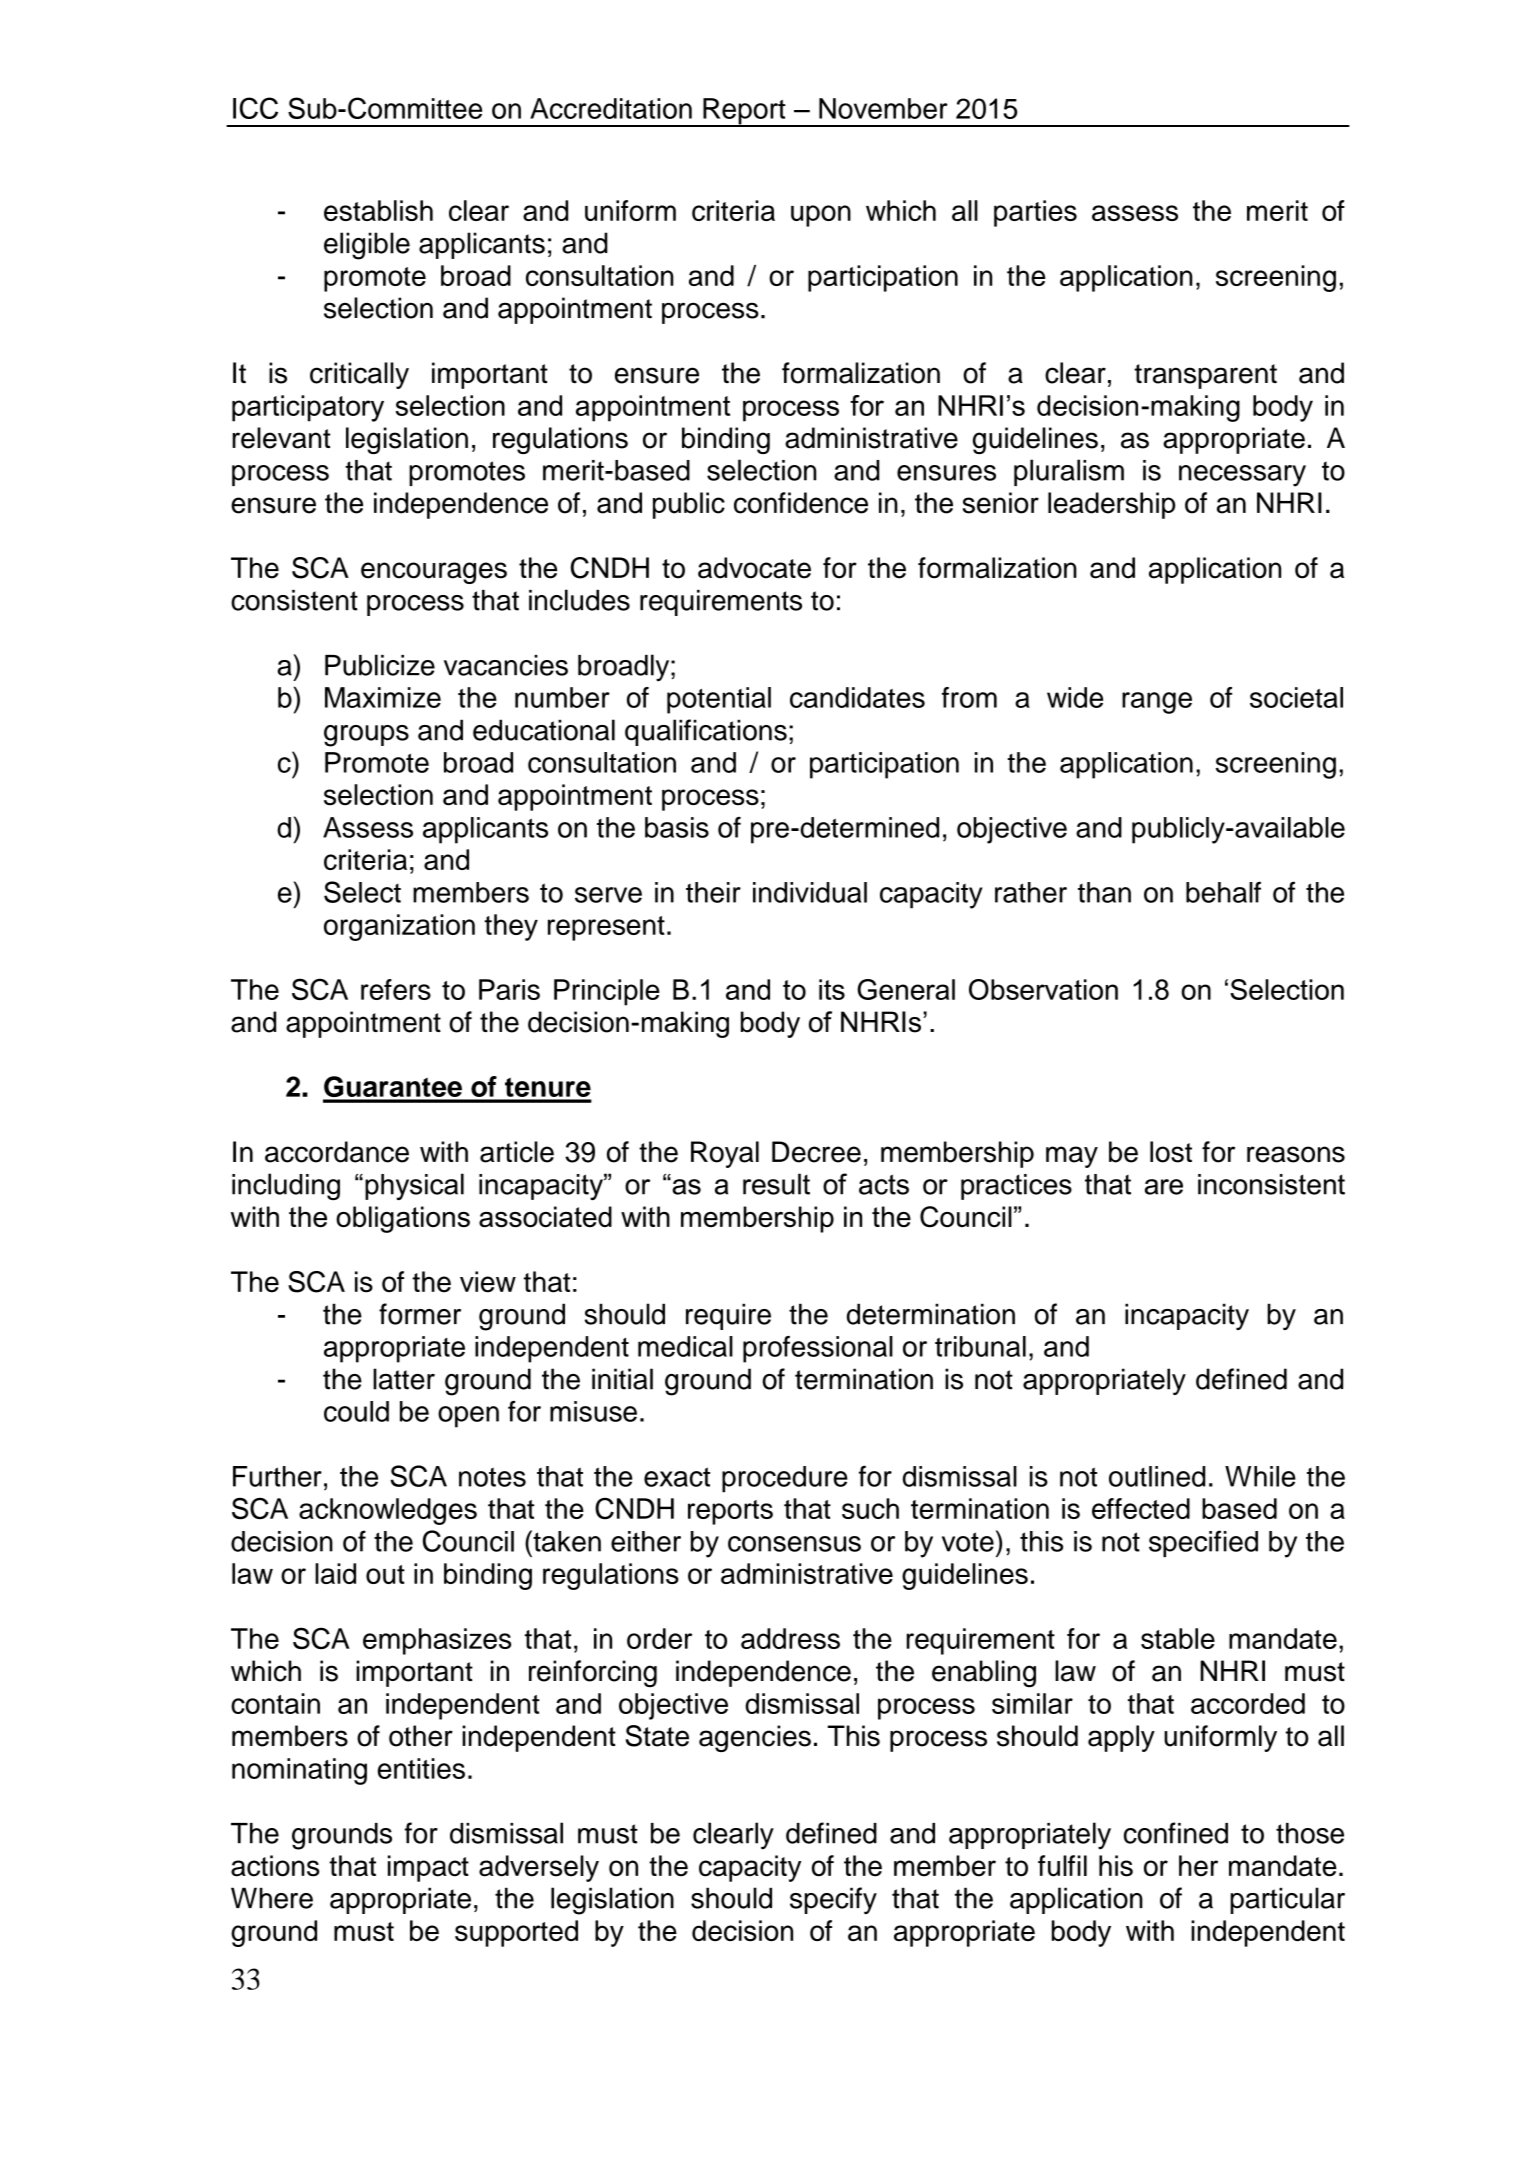  I want to click on leadership, so click(1111, 505).
